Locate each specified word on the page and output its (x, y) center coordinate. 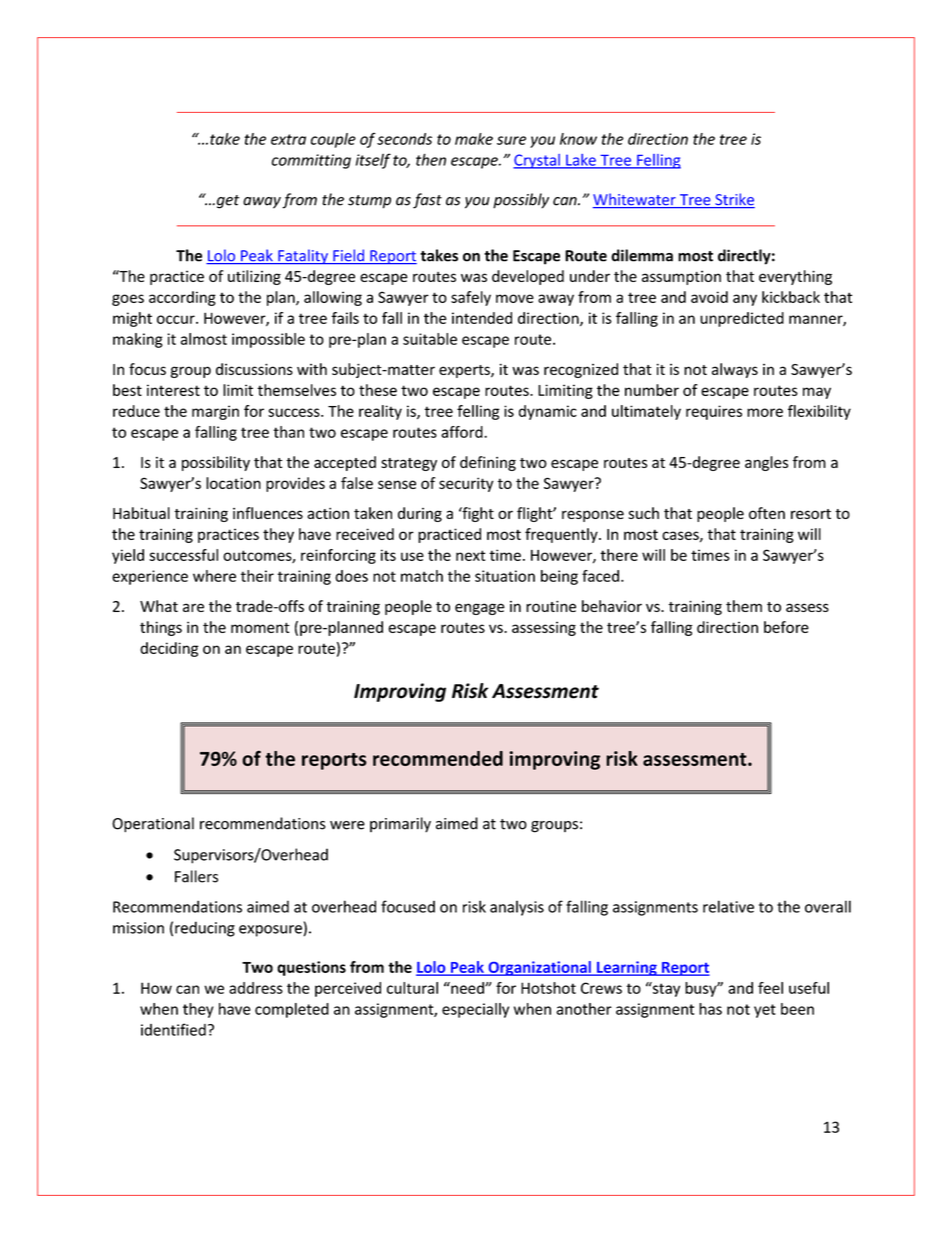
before (786, 627)
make (474, 139)
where (214, 576)
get (226, 202)
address (256, 988)
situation (505, 576)
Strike (734, 200)
